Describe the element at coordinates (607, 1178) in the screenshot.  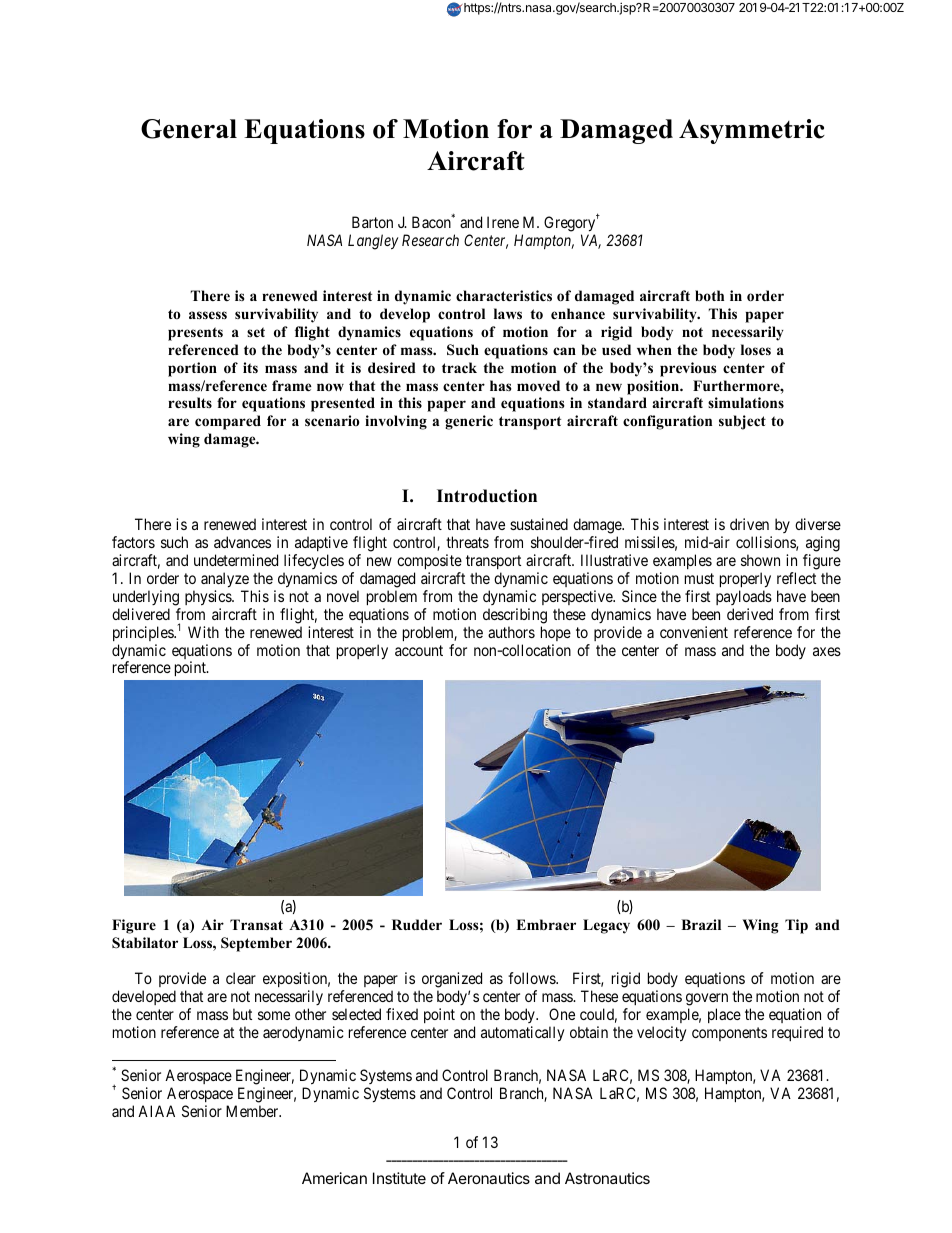
I see `Astronautics` at that location.
